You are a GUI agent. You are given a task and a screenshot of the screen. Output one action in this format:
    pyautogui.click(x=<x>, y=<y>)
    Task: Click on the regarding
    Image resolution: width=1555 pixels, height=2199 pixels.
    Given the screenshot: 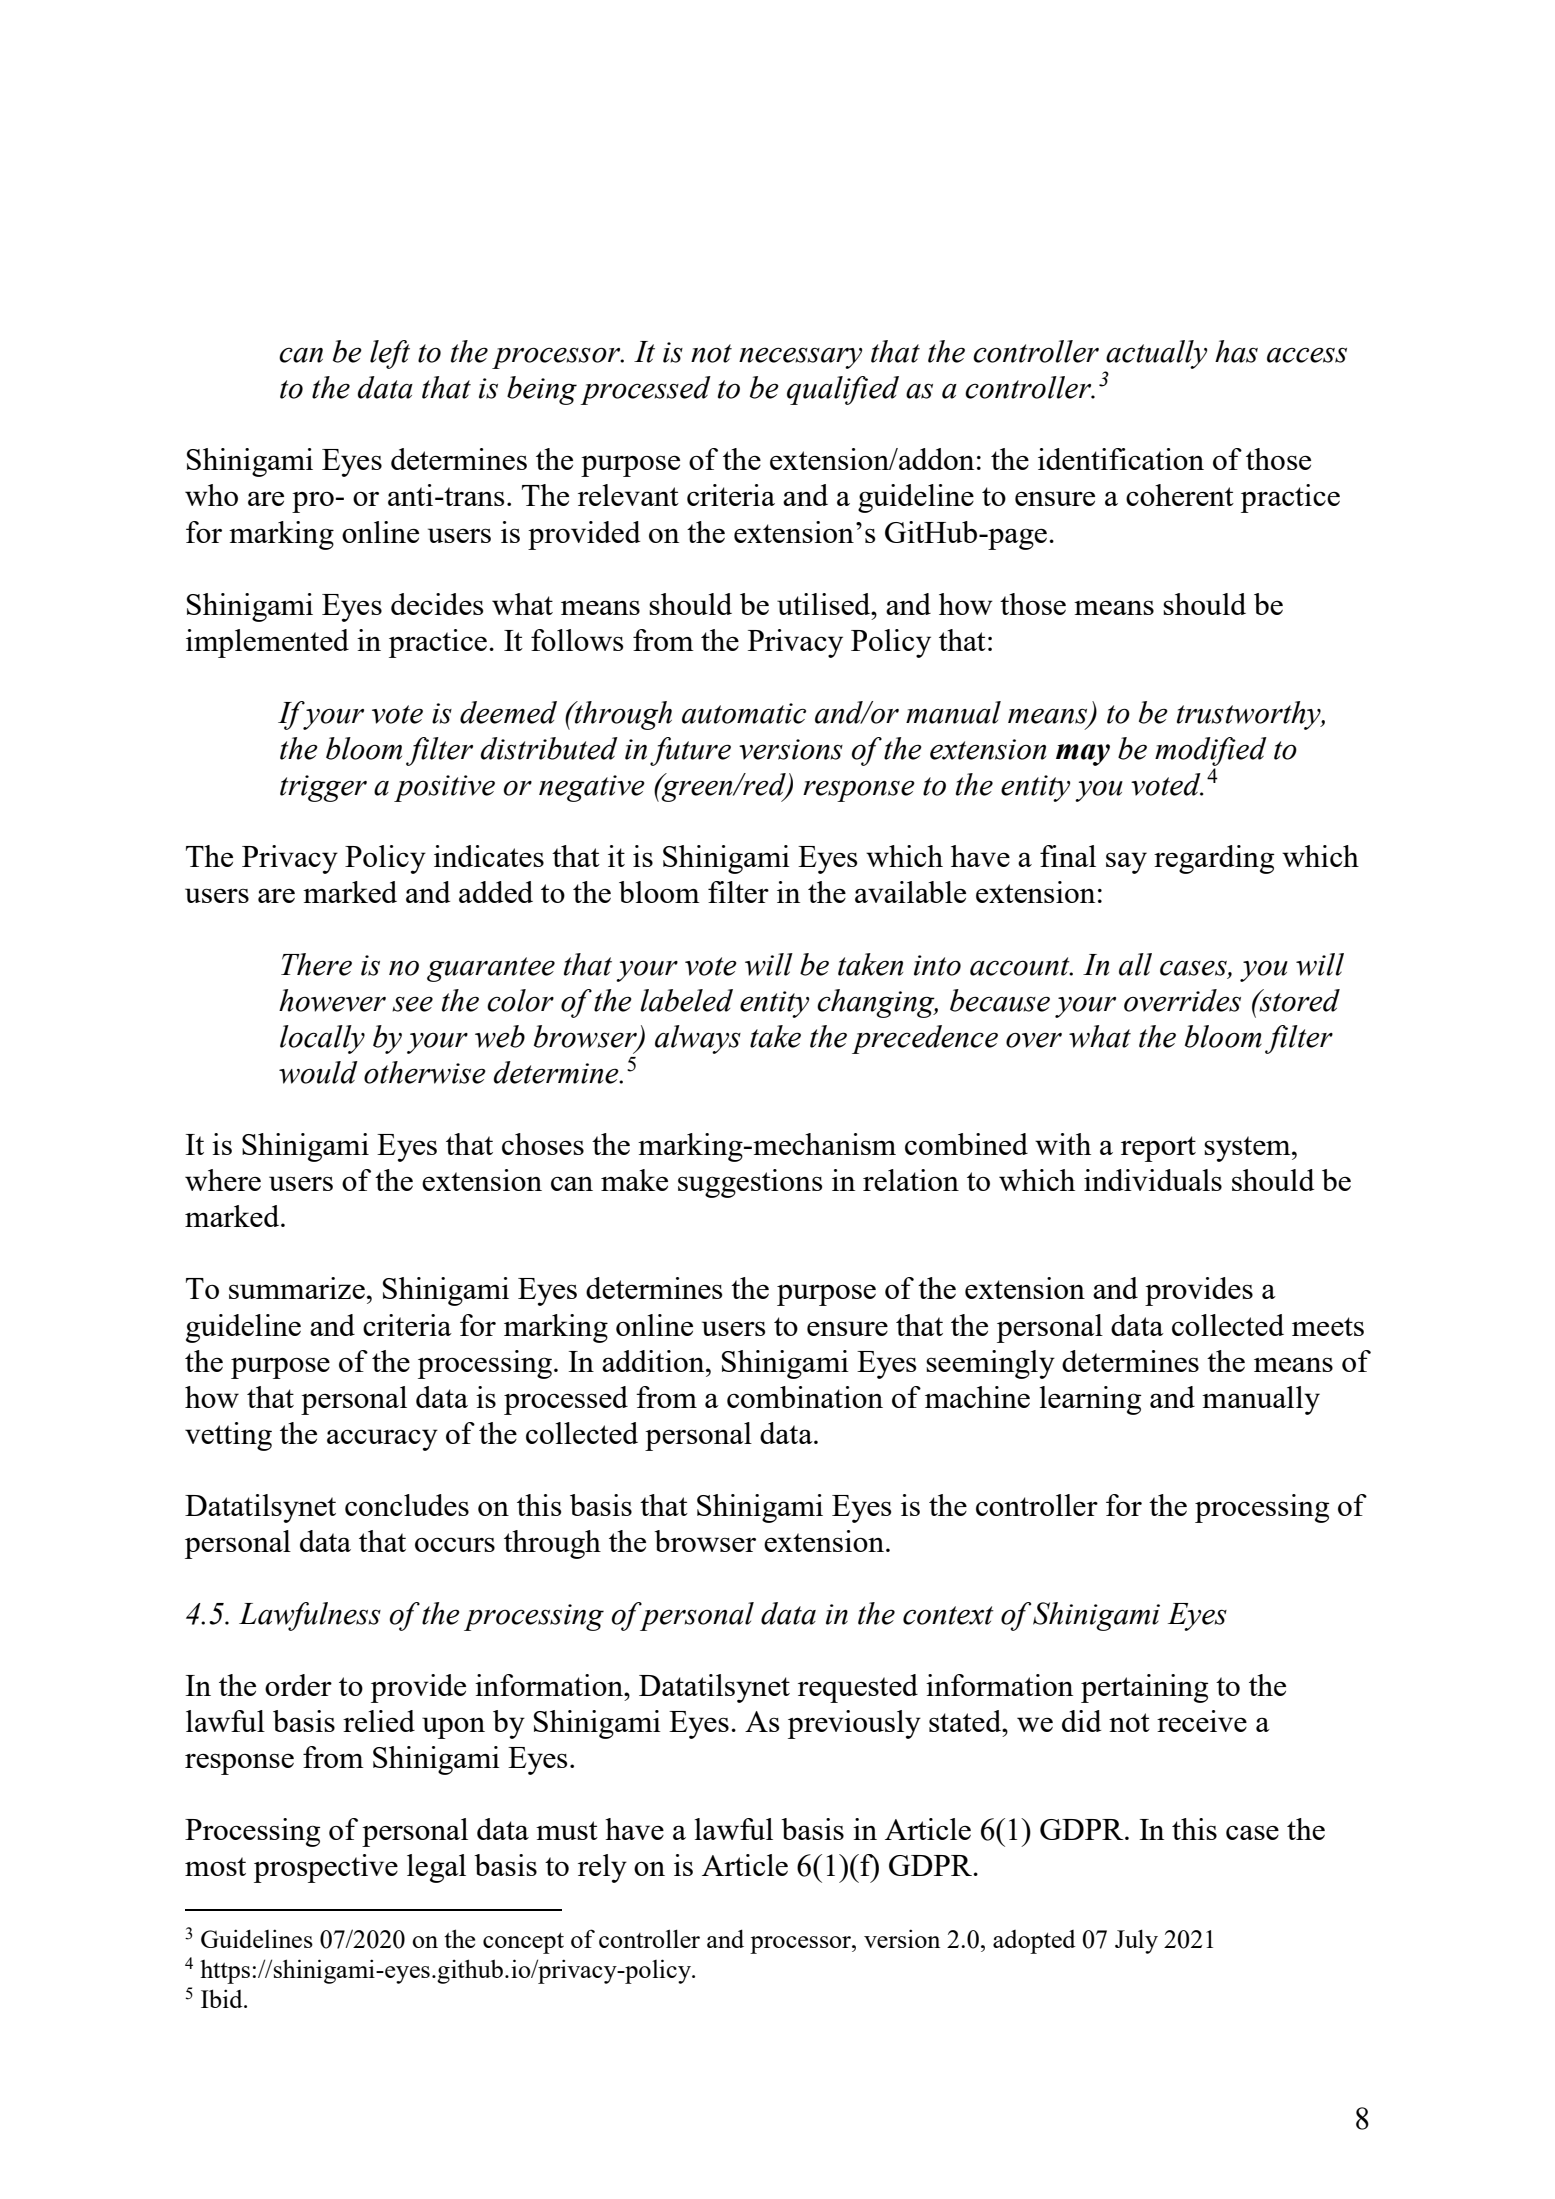 What is the action you would take?
    pyautogui.click(x=1214, y=859)
